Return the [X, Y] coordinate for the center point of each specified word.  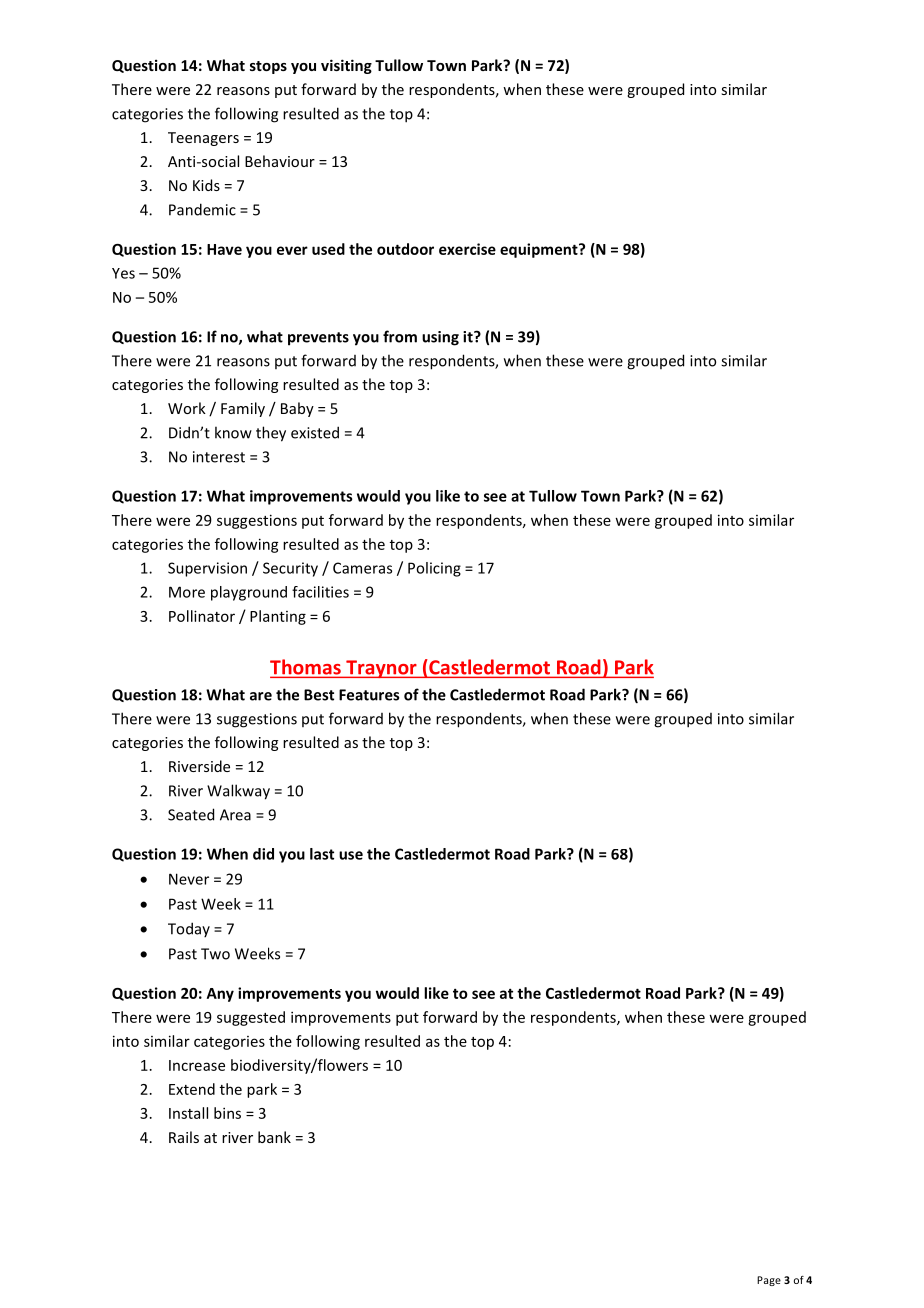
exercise [467, 249]
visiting [346, 66]
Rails [184, 1137]
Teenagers [203, 139]
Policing [434, 569]
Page [769, 1281]
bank [274, 1137]
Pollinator [202, 616]
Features [369, 695]
